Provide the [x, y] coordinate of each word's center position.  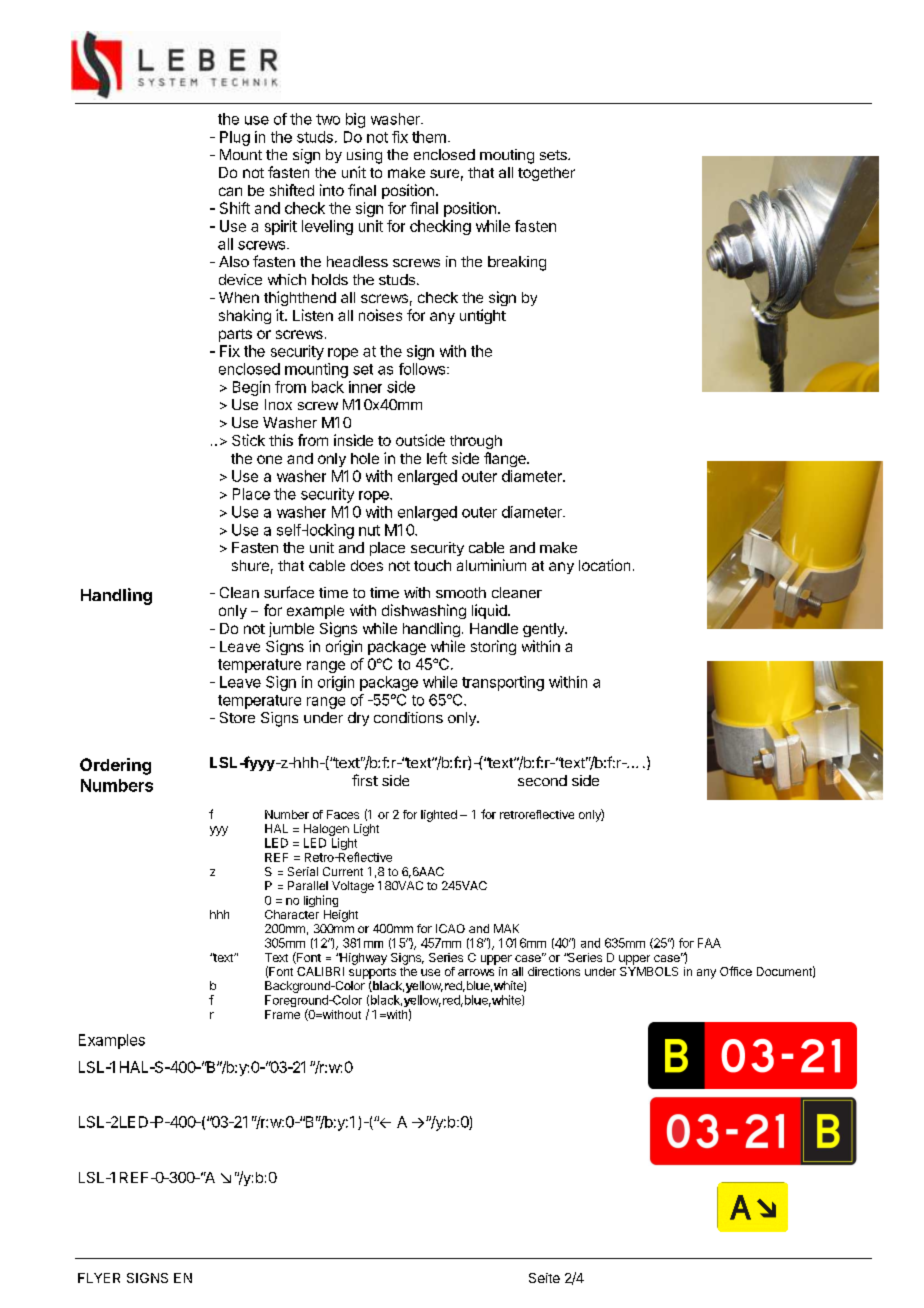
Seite [544, 1278]
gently [544, 630]
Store [237, 717]
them [429, 137]
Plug [235, 138]
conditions [408, 717]
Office [736, 971]
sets [554, 155]
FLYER [99, 1278]
